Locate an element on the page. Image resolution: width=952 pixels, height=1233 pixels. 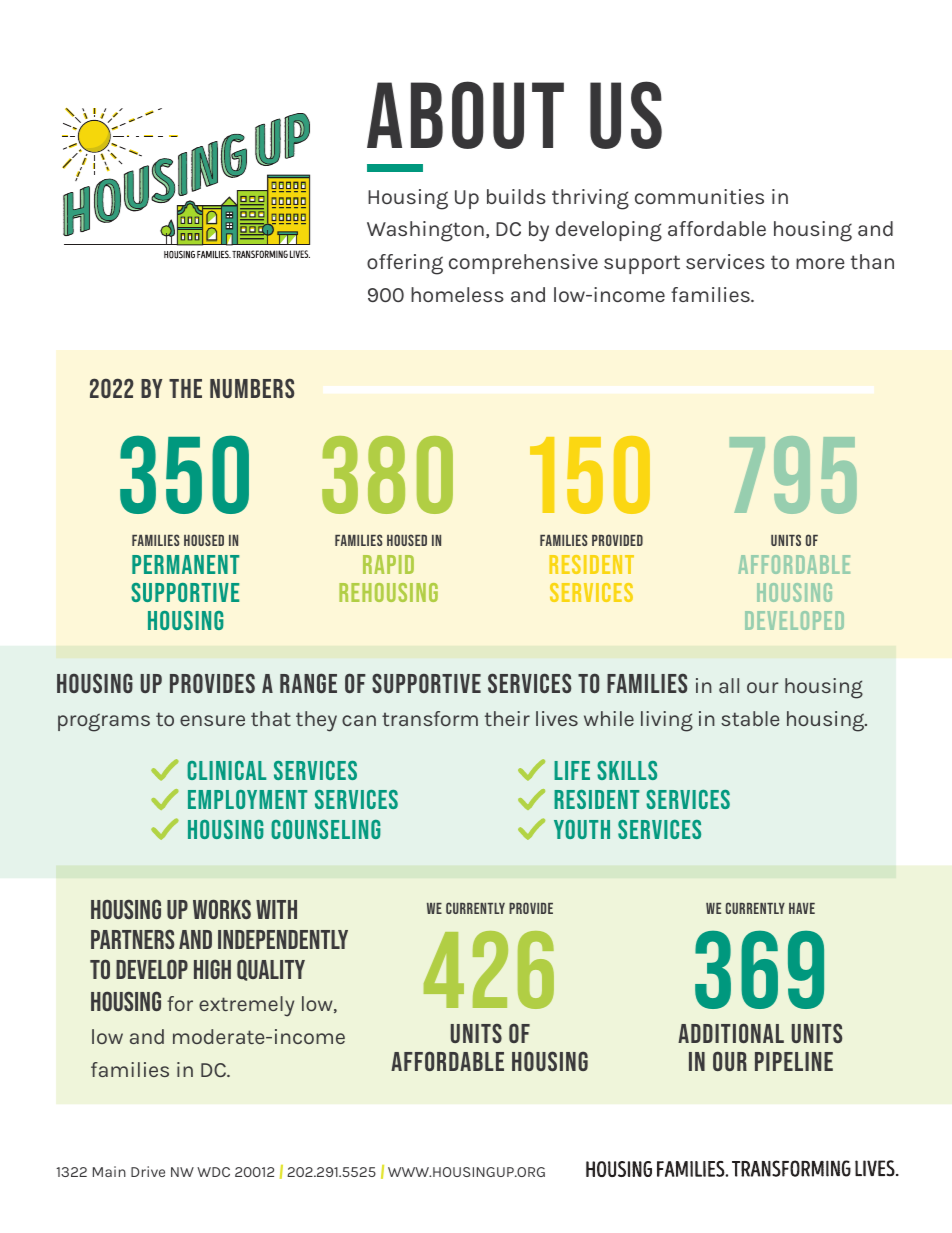
Washington is located at coordinates (425, 231).
